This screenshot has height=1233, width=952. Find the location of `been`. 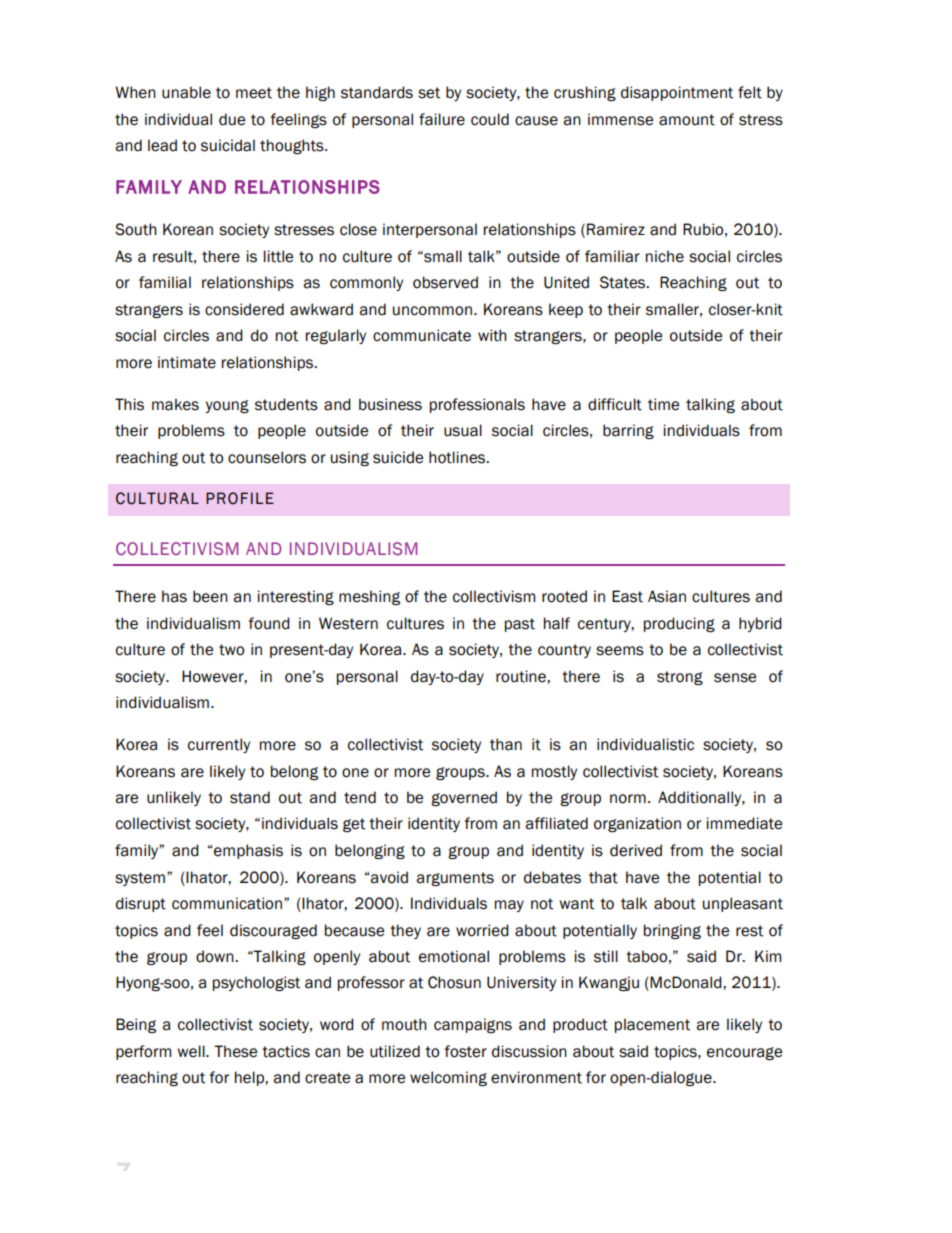

been is located at coordinates (210, 596).
